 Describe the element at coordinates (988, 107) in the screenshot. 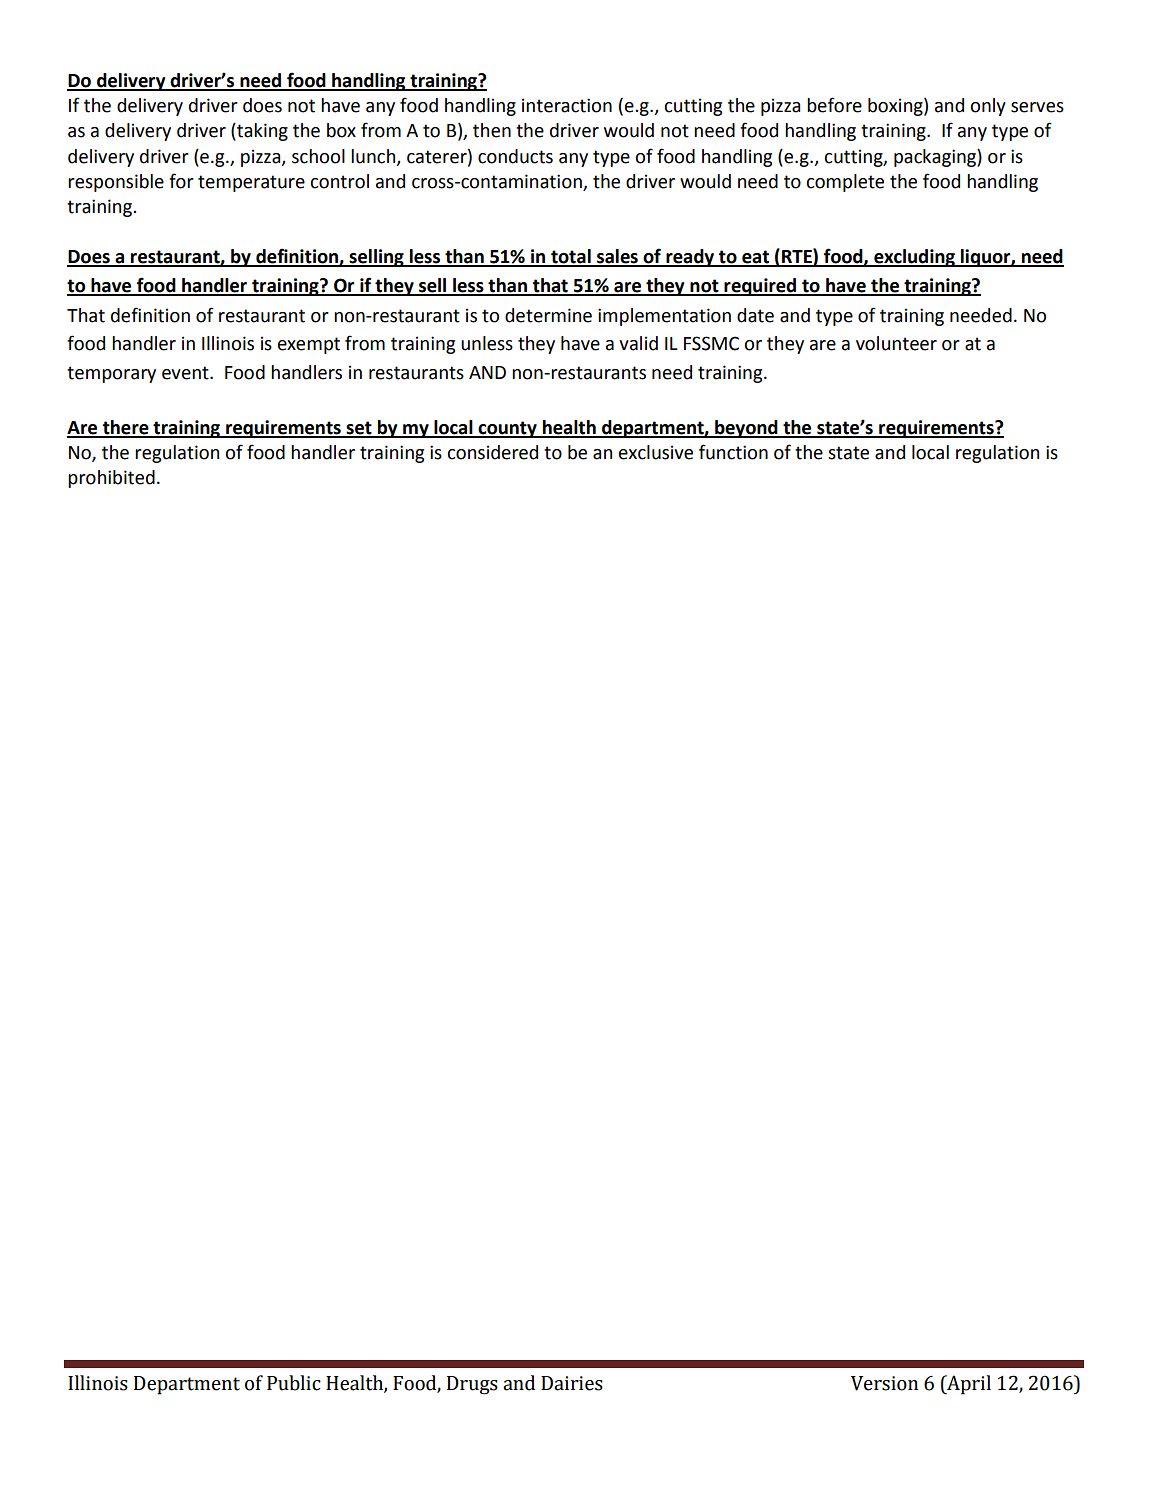

I see `only` at that location.
